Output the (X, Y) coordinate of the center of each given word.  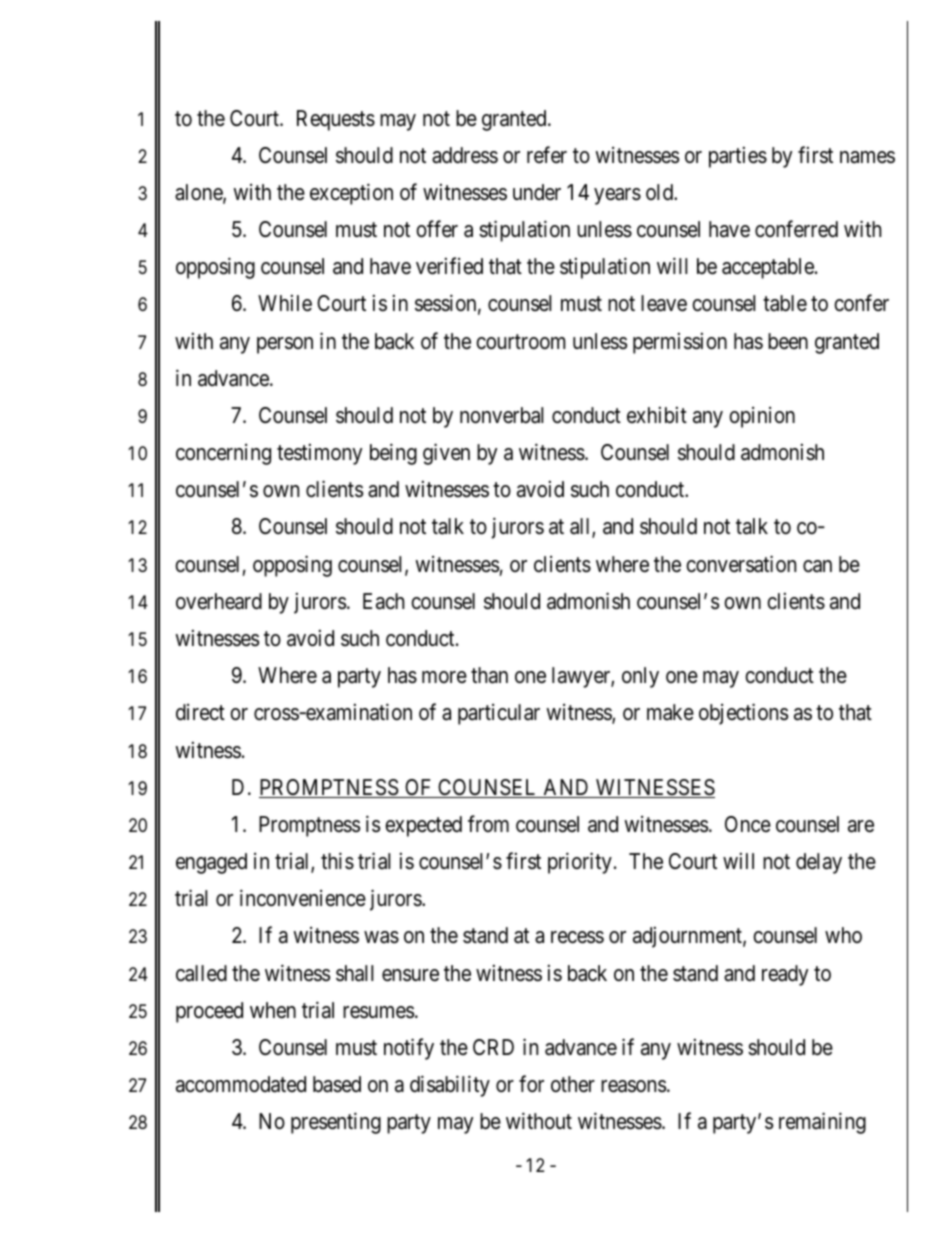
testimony (319, 454)
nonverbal (501, 415)
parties (738, 157)
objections (743, 714)
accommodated (241, 1084)
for (531, 1084)
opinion (762, 417)
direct (200, 712)
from (488, 823)
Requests (336, 120)
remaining (822, 1123)
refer (547, 155)
